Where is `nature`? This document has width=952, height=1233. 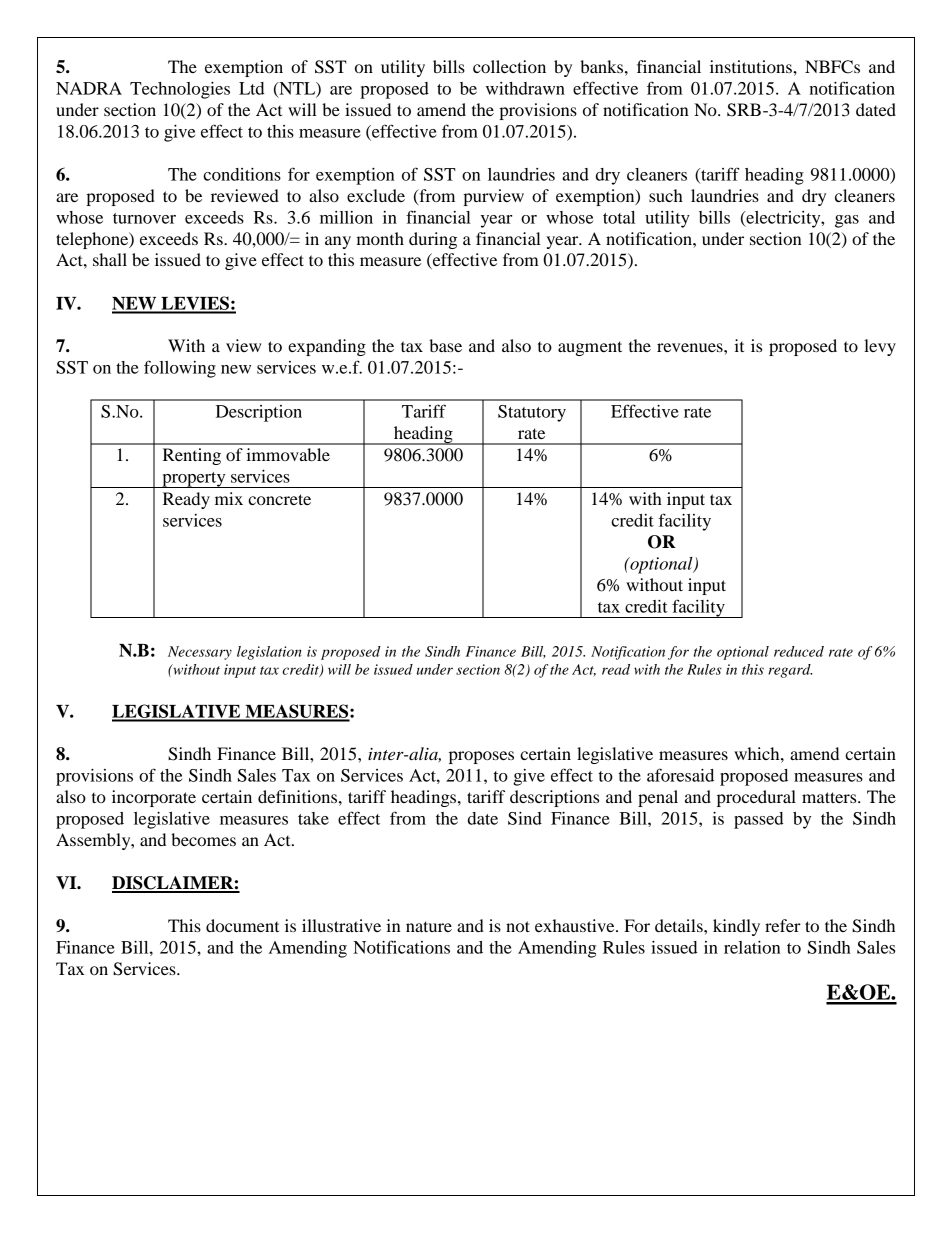
nature is located at coordinates (429, 926).
